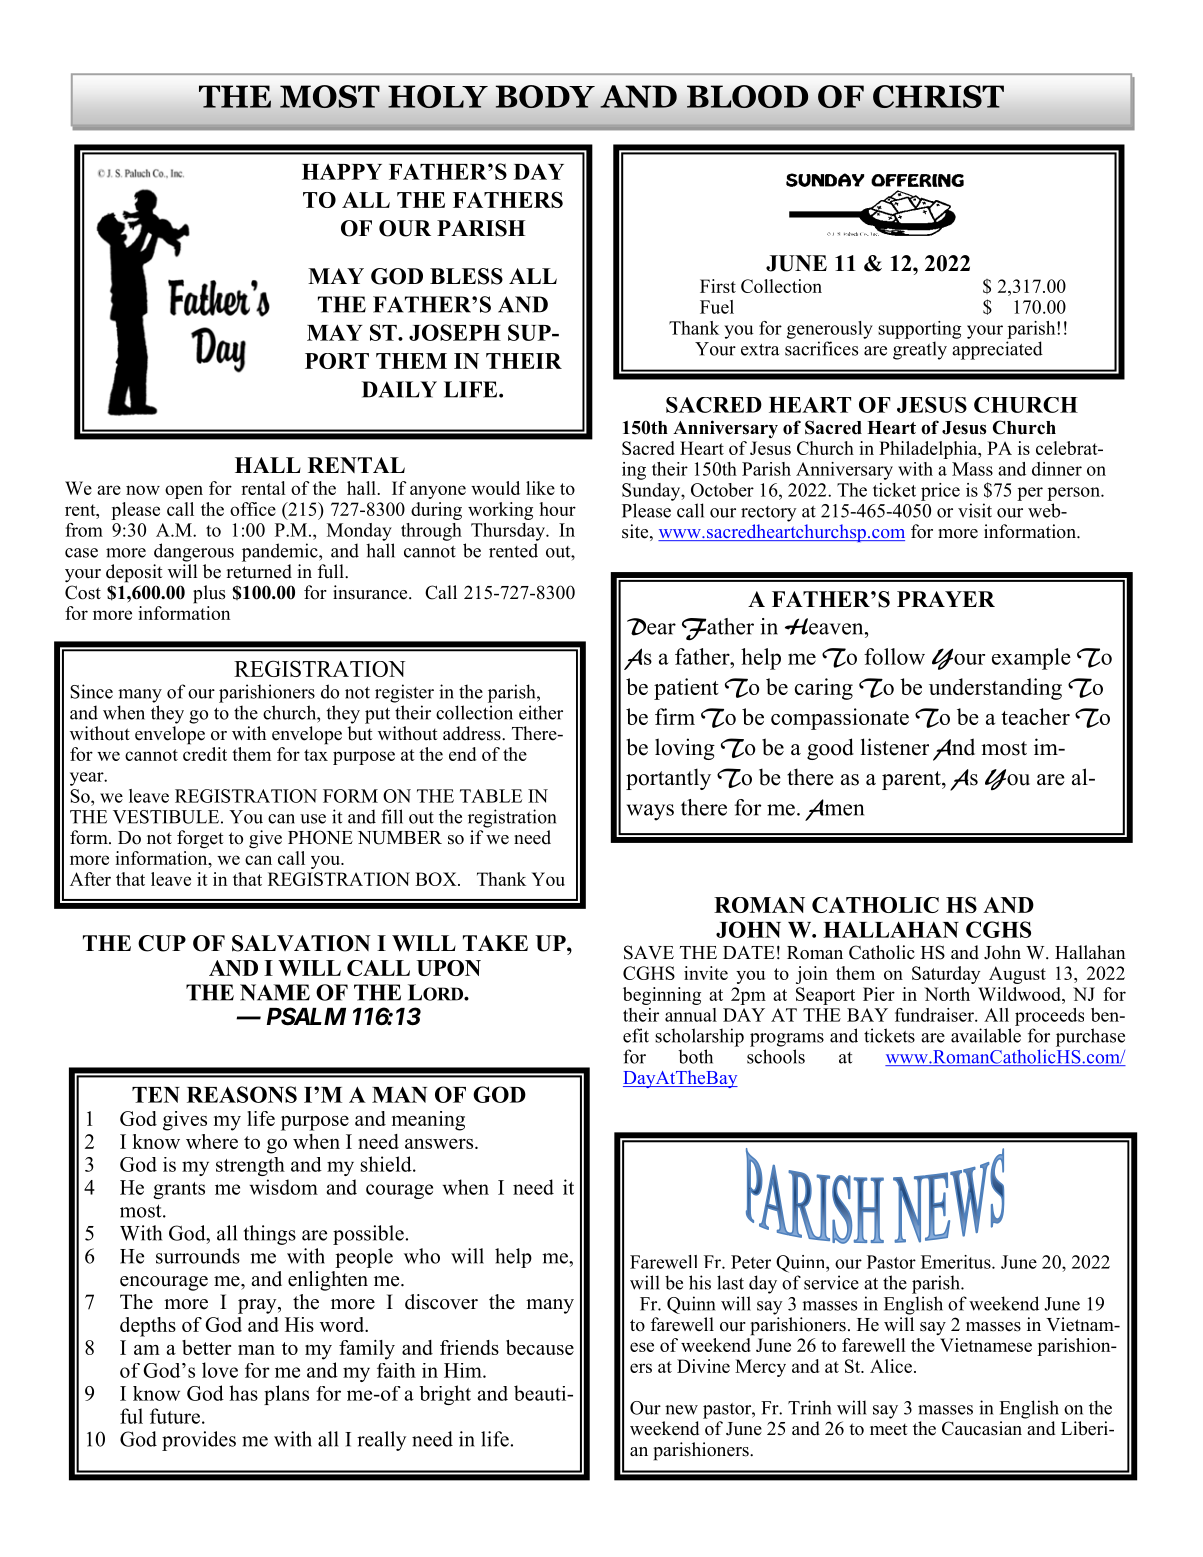  Describe the element at coordinates (695, 1056) in the screenshot. I see `both` at that location.
